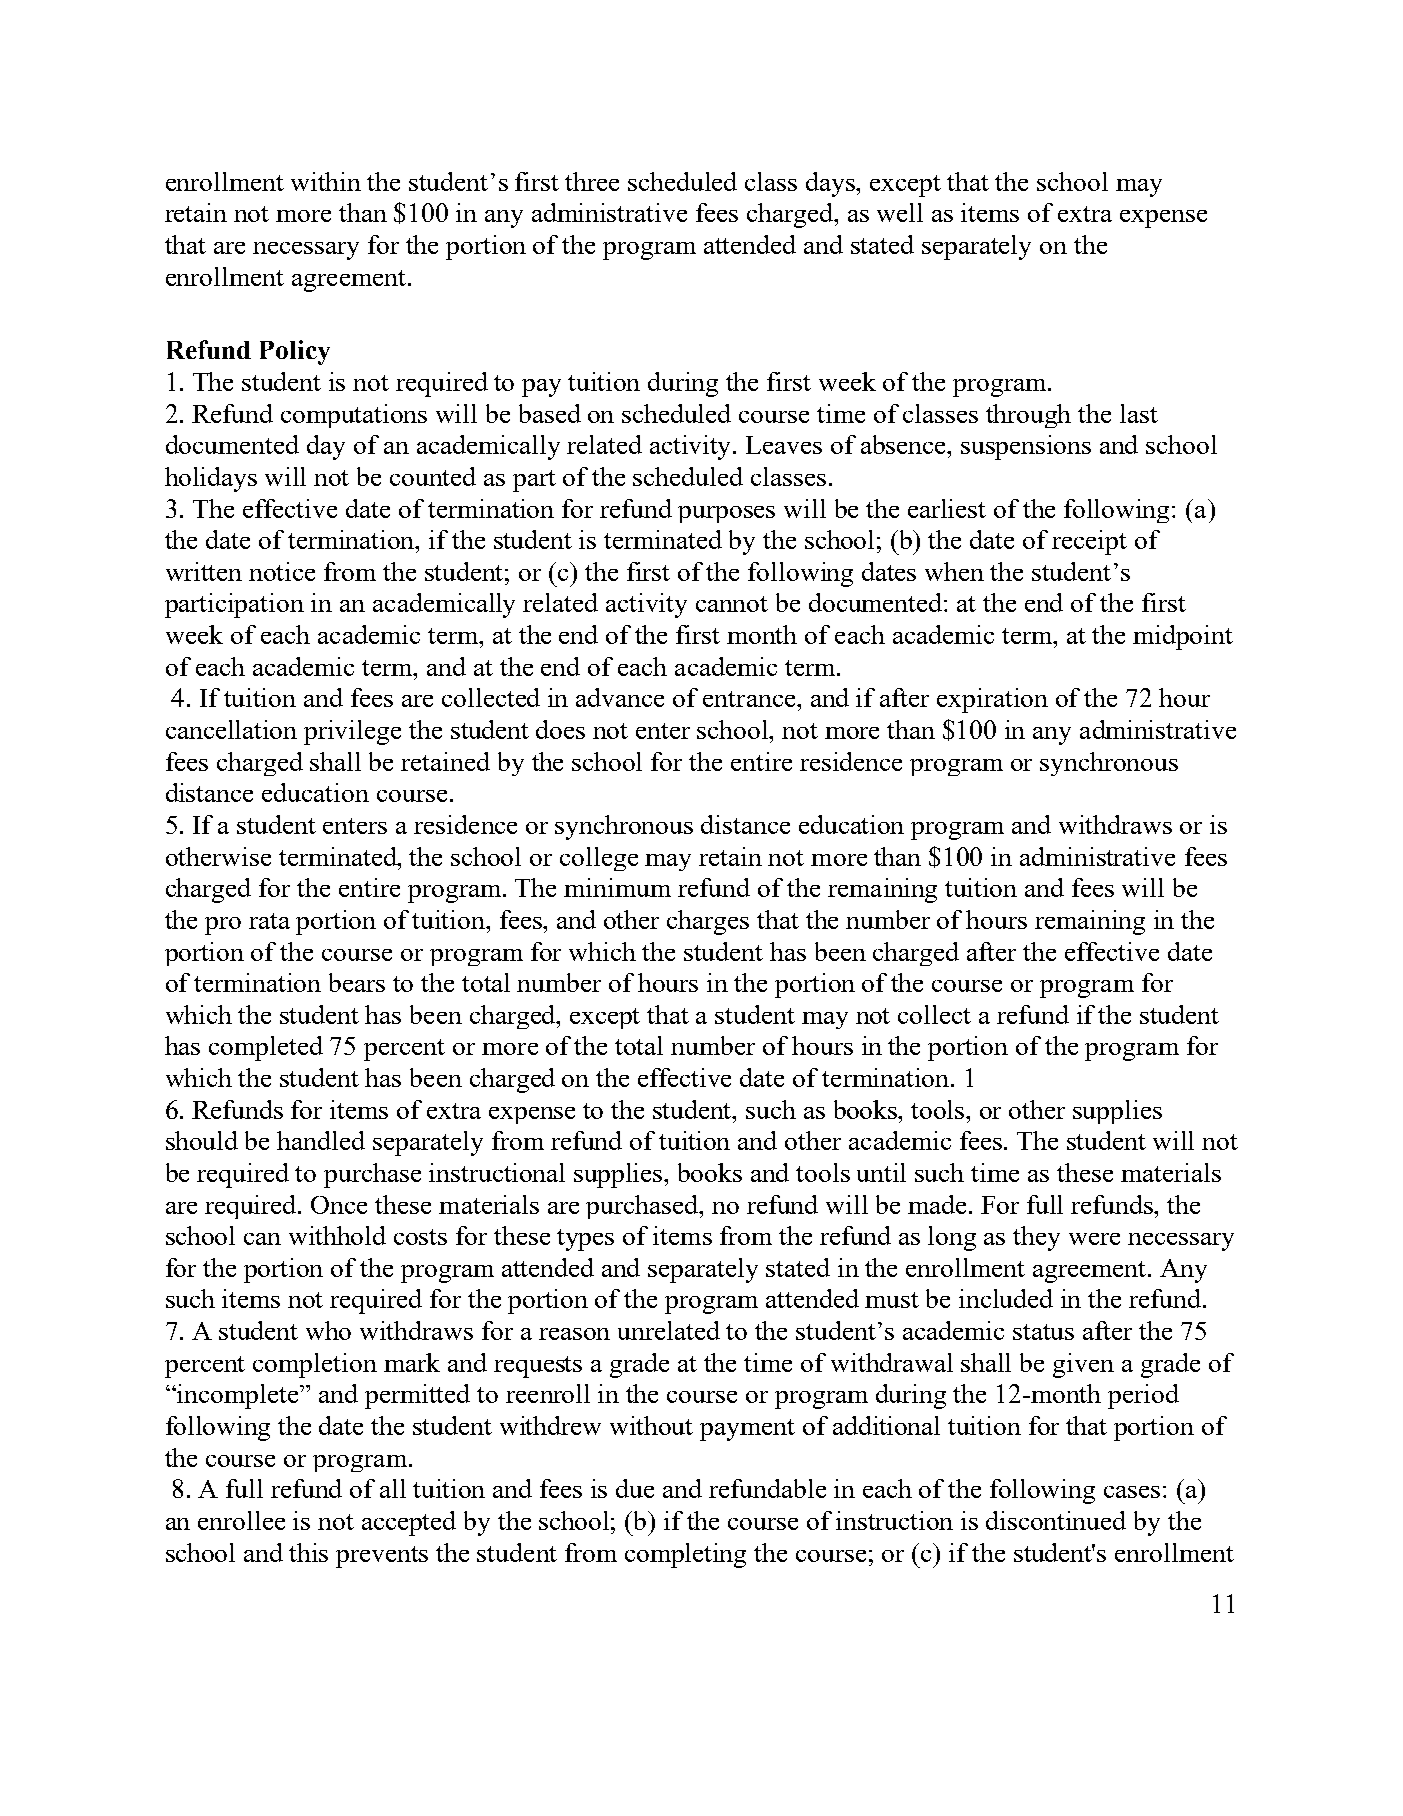 This image has height=1816, width=1403. Describe the element at coordinates (352, 732) in the image. I see `privilege` at that location.
